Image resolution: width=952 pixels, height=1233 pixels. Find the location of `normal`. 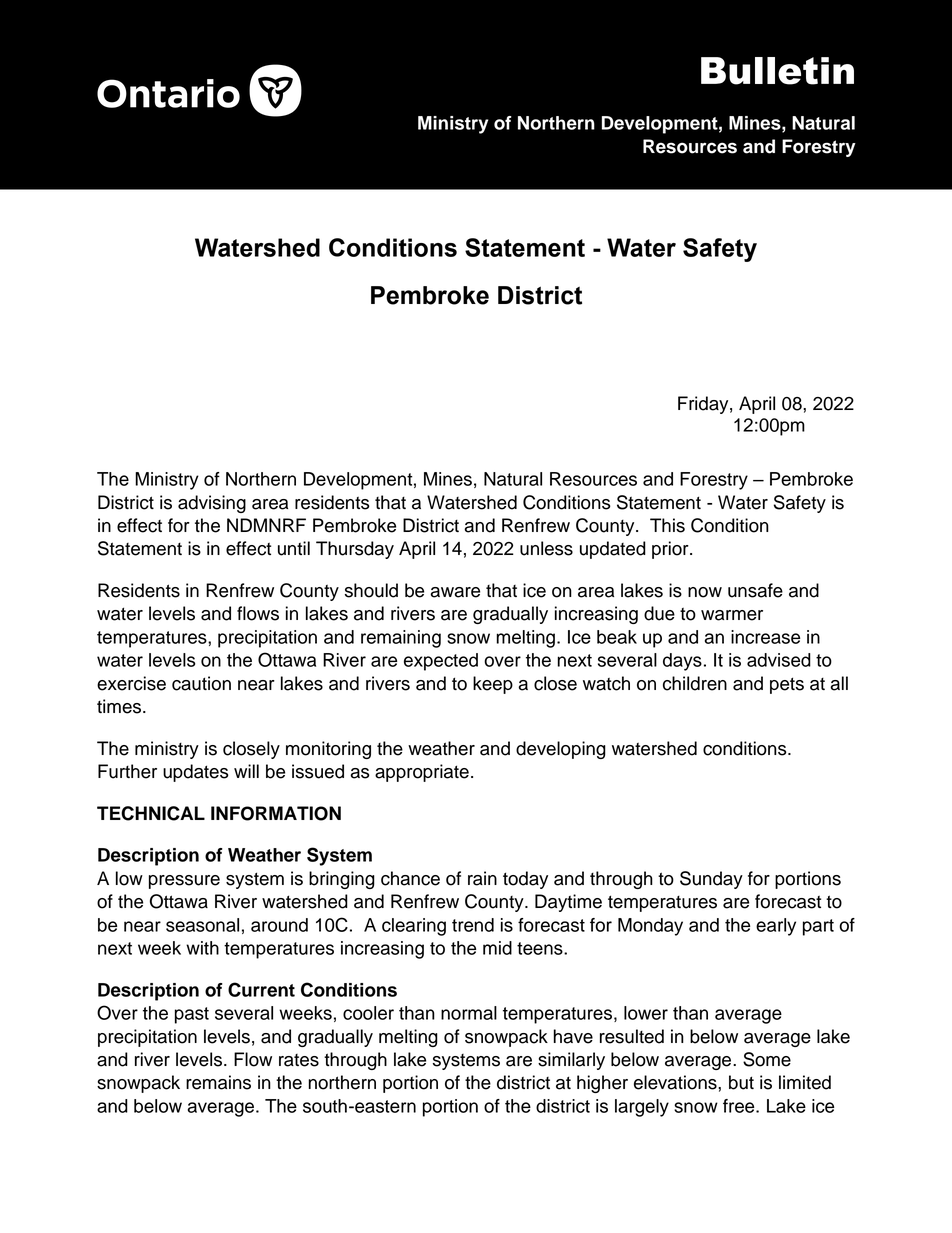

normal is located at coordinates (469, 1013).
